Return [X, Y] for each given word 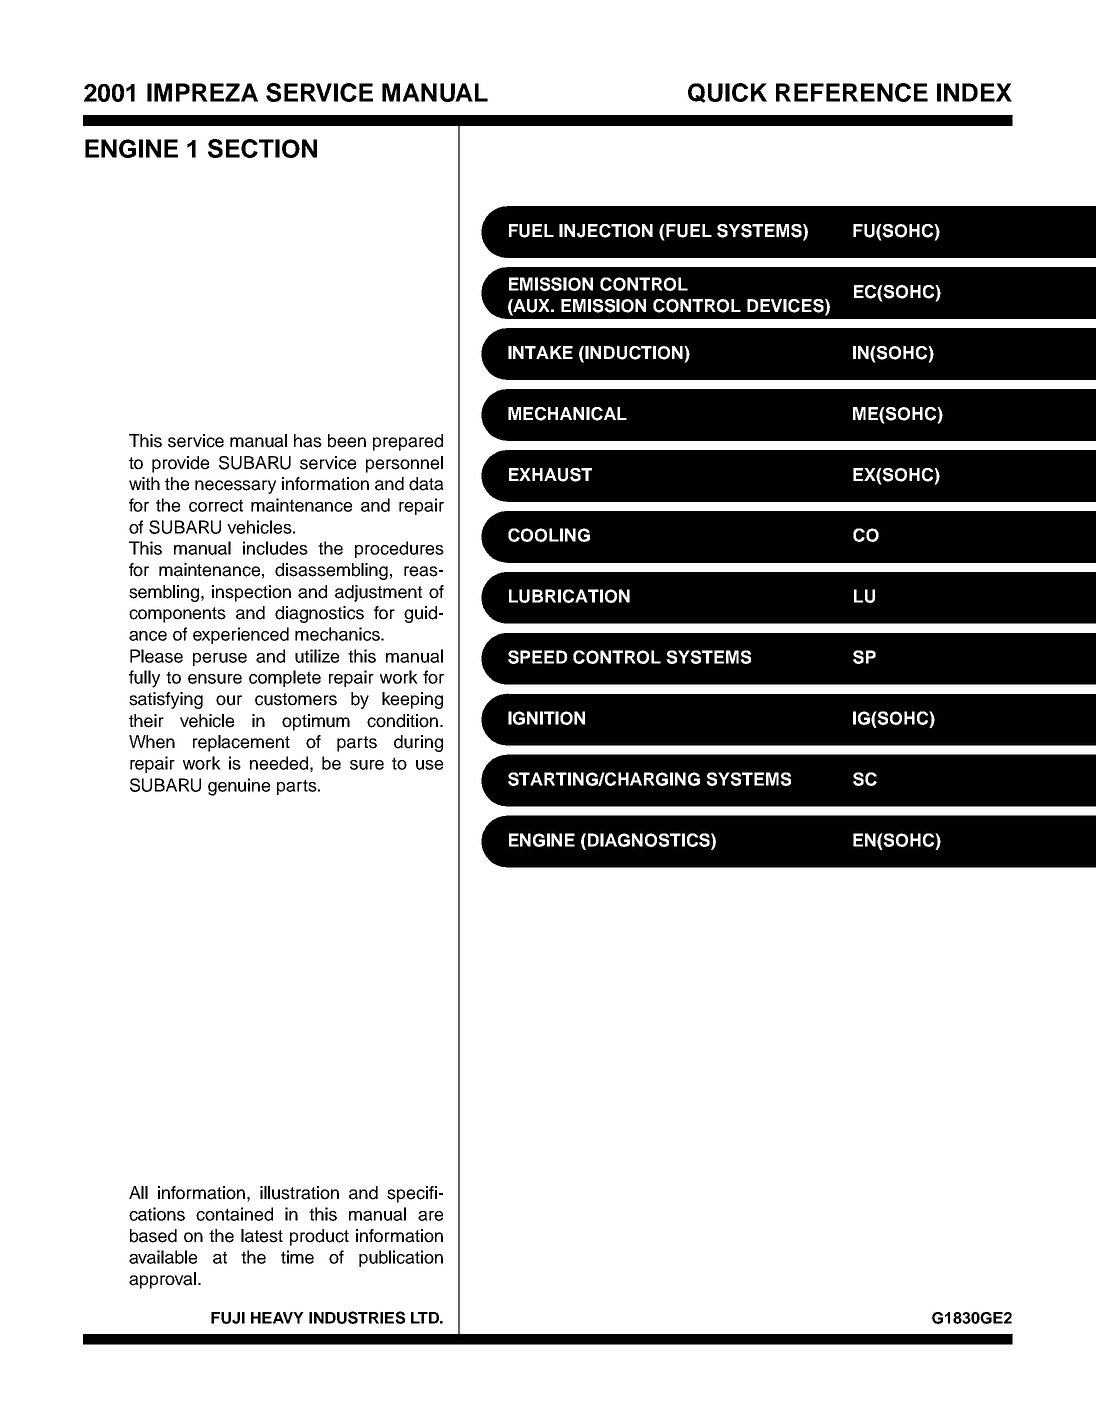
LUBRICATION [569, 596]
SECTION [262, 148]
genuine [239, 787]
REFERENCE [852, 92]
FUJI [228, 1318]
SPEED [538, 657]
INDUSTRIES [357, 1317]
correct [216, 505]
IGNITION [546, 718]
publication [401, 1258]
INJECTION [606, 231]
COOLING [549, 535]
